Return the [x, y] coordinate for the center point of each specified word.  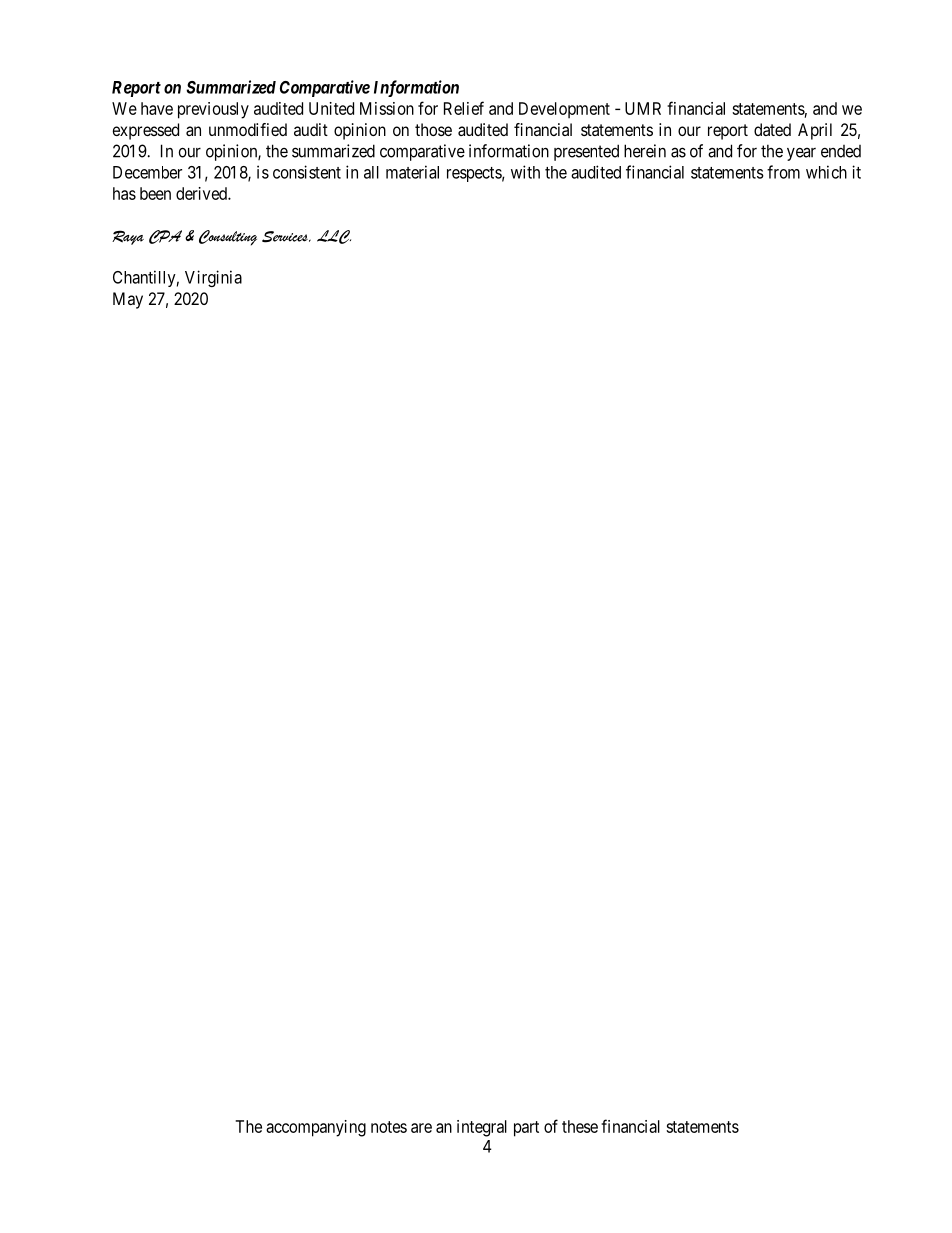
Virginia [213, 278]
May [128, 300]
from [783, 172]
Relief [464, 108]
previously [213, 110]
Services [286, 237]
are [421, 1128]
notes [389, 1127]
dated [772, 129]
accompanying [316, 1128]
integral [482, 1128]
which [826, 172]
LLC [334, 237]
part [526, 1129]
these [580, 1126]
